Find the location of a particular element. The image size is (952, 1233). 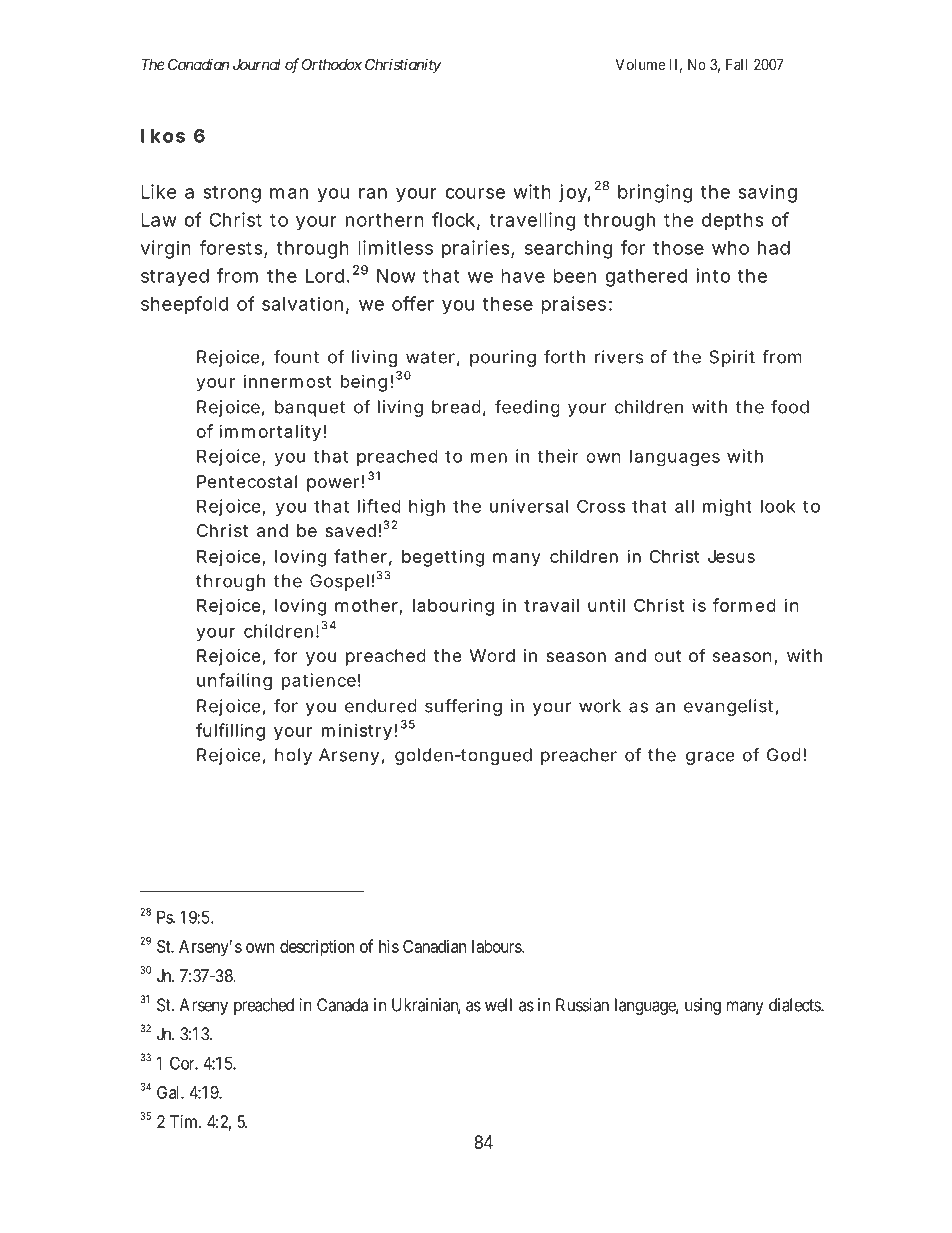

Fall is located at coordinates (737, 64).
